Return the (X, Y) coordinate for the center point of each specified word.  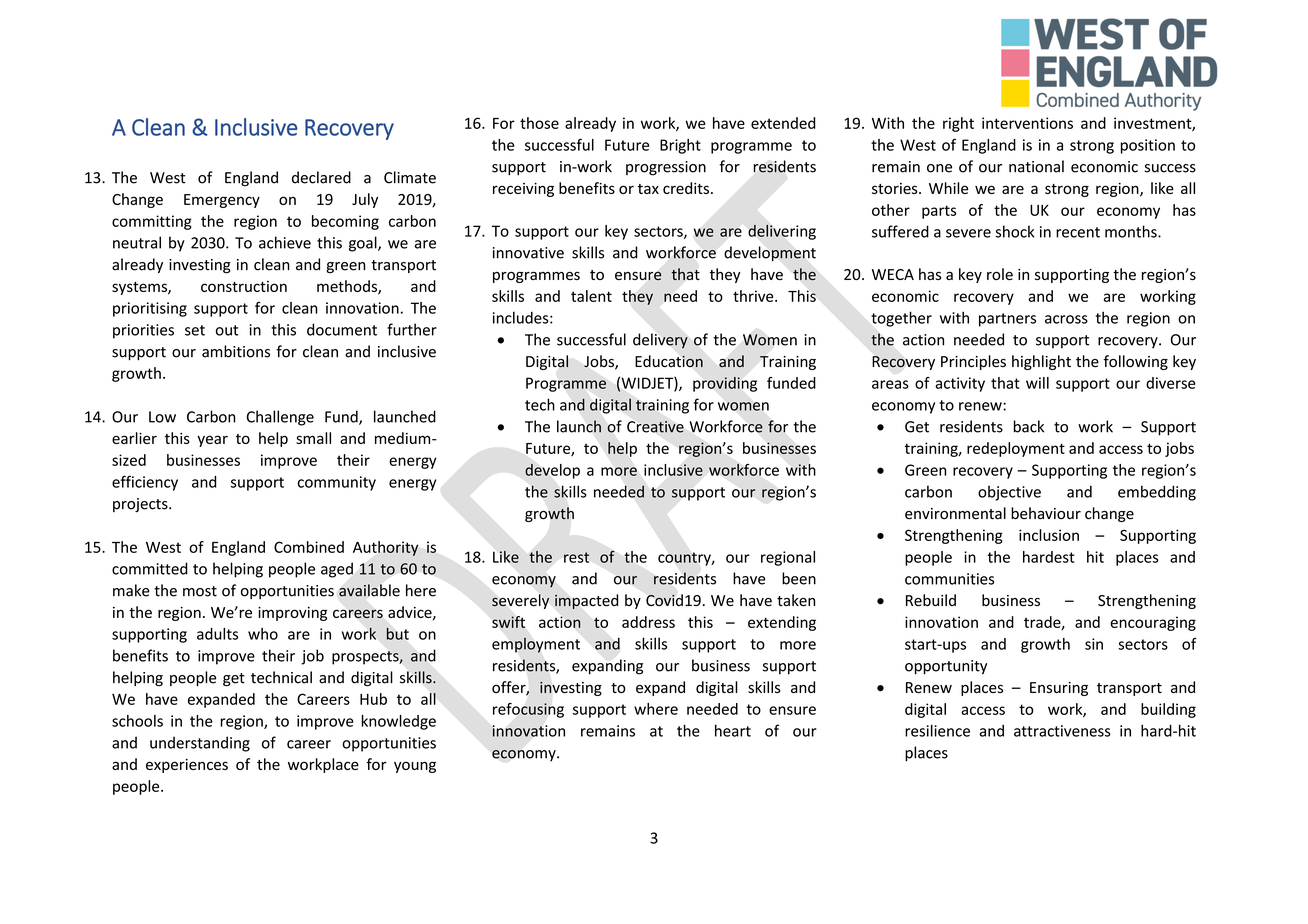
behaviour (1046, 513)
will (1037, 383)
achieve (285, 242)
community (337, 483)
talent (591, 296)
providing (725, 384)
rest (576, 557)
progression (666, 168)
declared (321, 177)
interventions (1027, 123)
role (1000, 274)
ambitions (236, 351)
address (648, 622)
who (263, 634)
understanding (200, 744)
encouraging (1153, 623)
